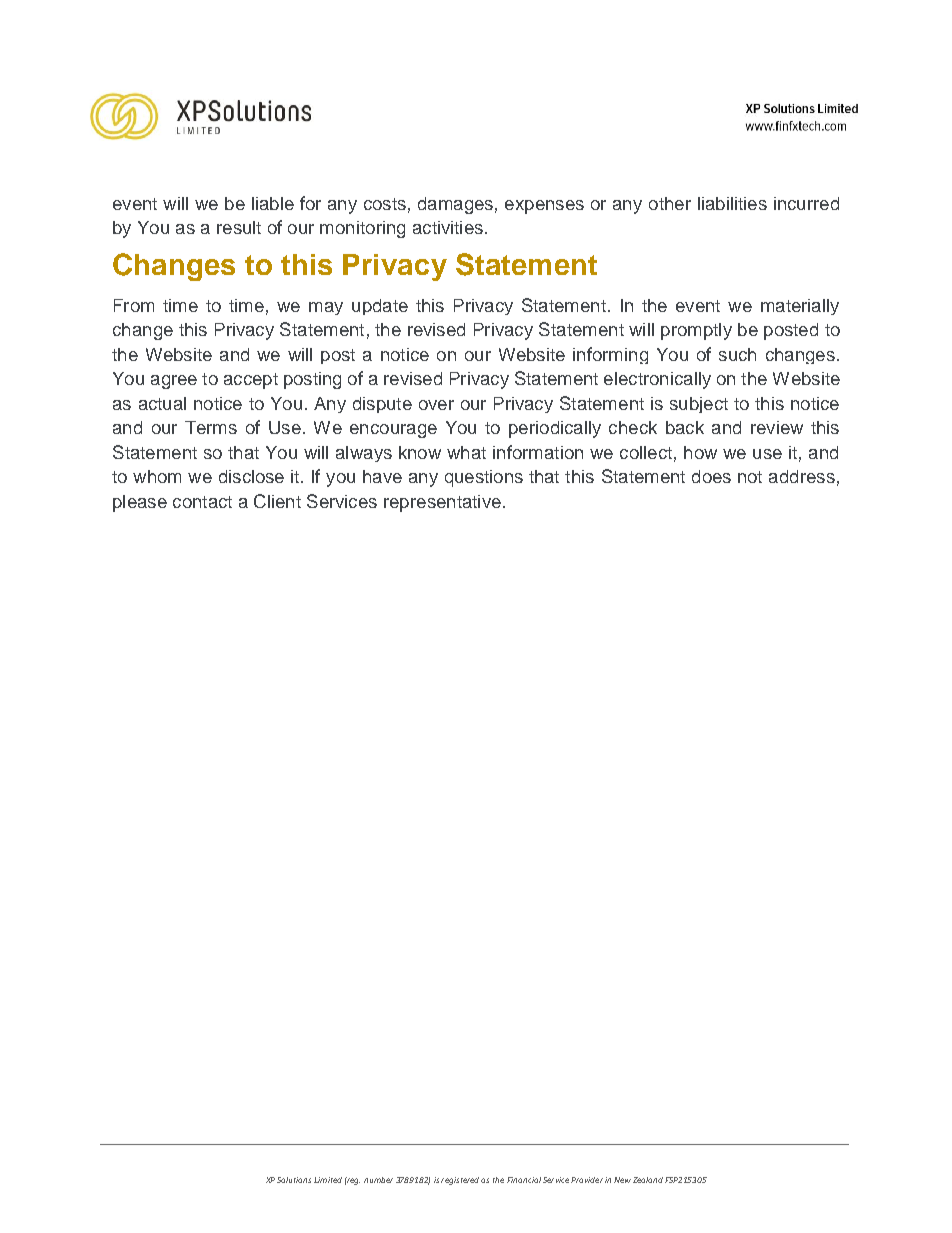 This page has width=952, height=1233. Describe the element at coordinates (448, 227) in the page. I see `activities` at that location.
